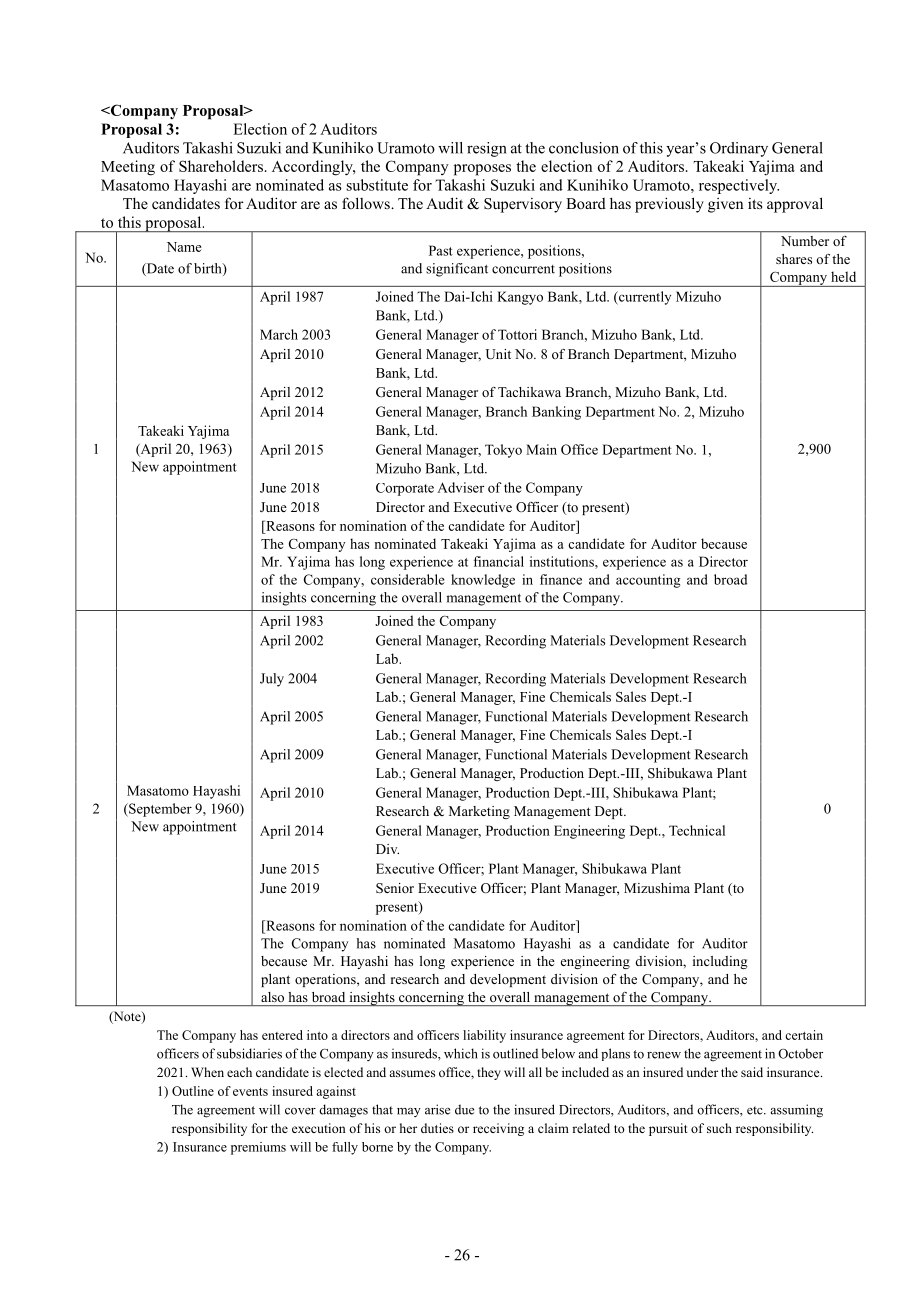 The image size is (924, 1308). What do you see at coordinates (482, 170) in the screenshot?
I see `proposes` at bounding box center [482, 170].
